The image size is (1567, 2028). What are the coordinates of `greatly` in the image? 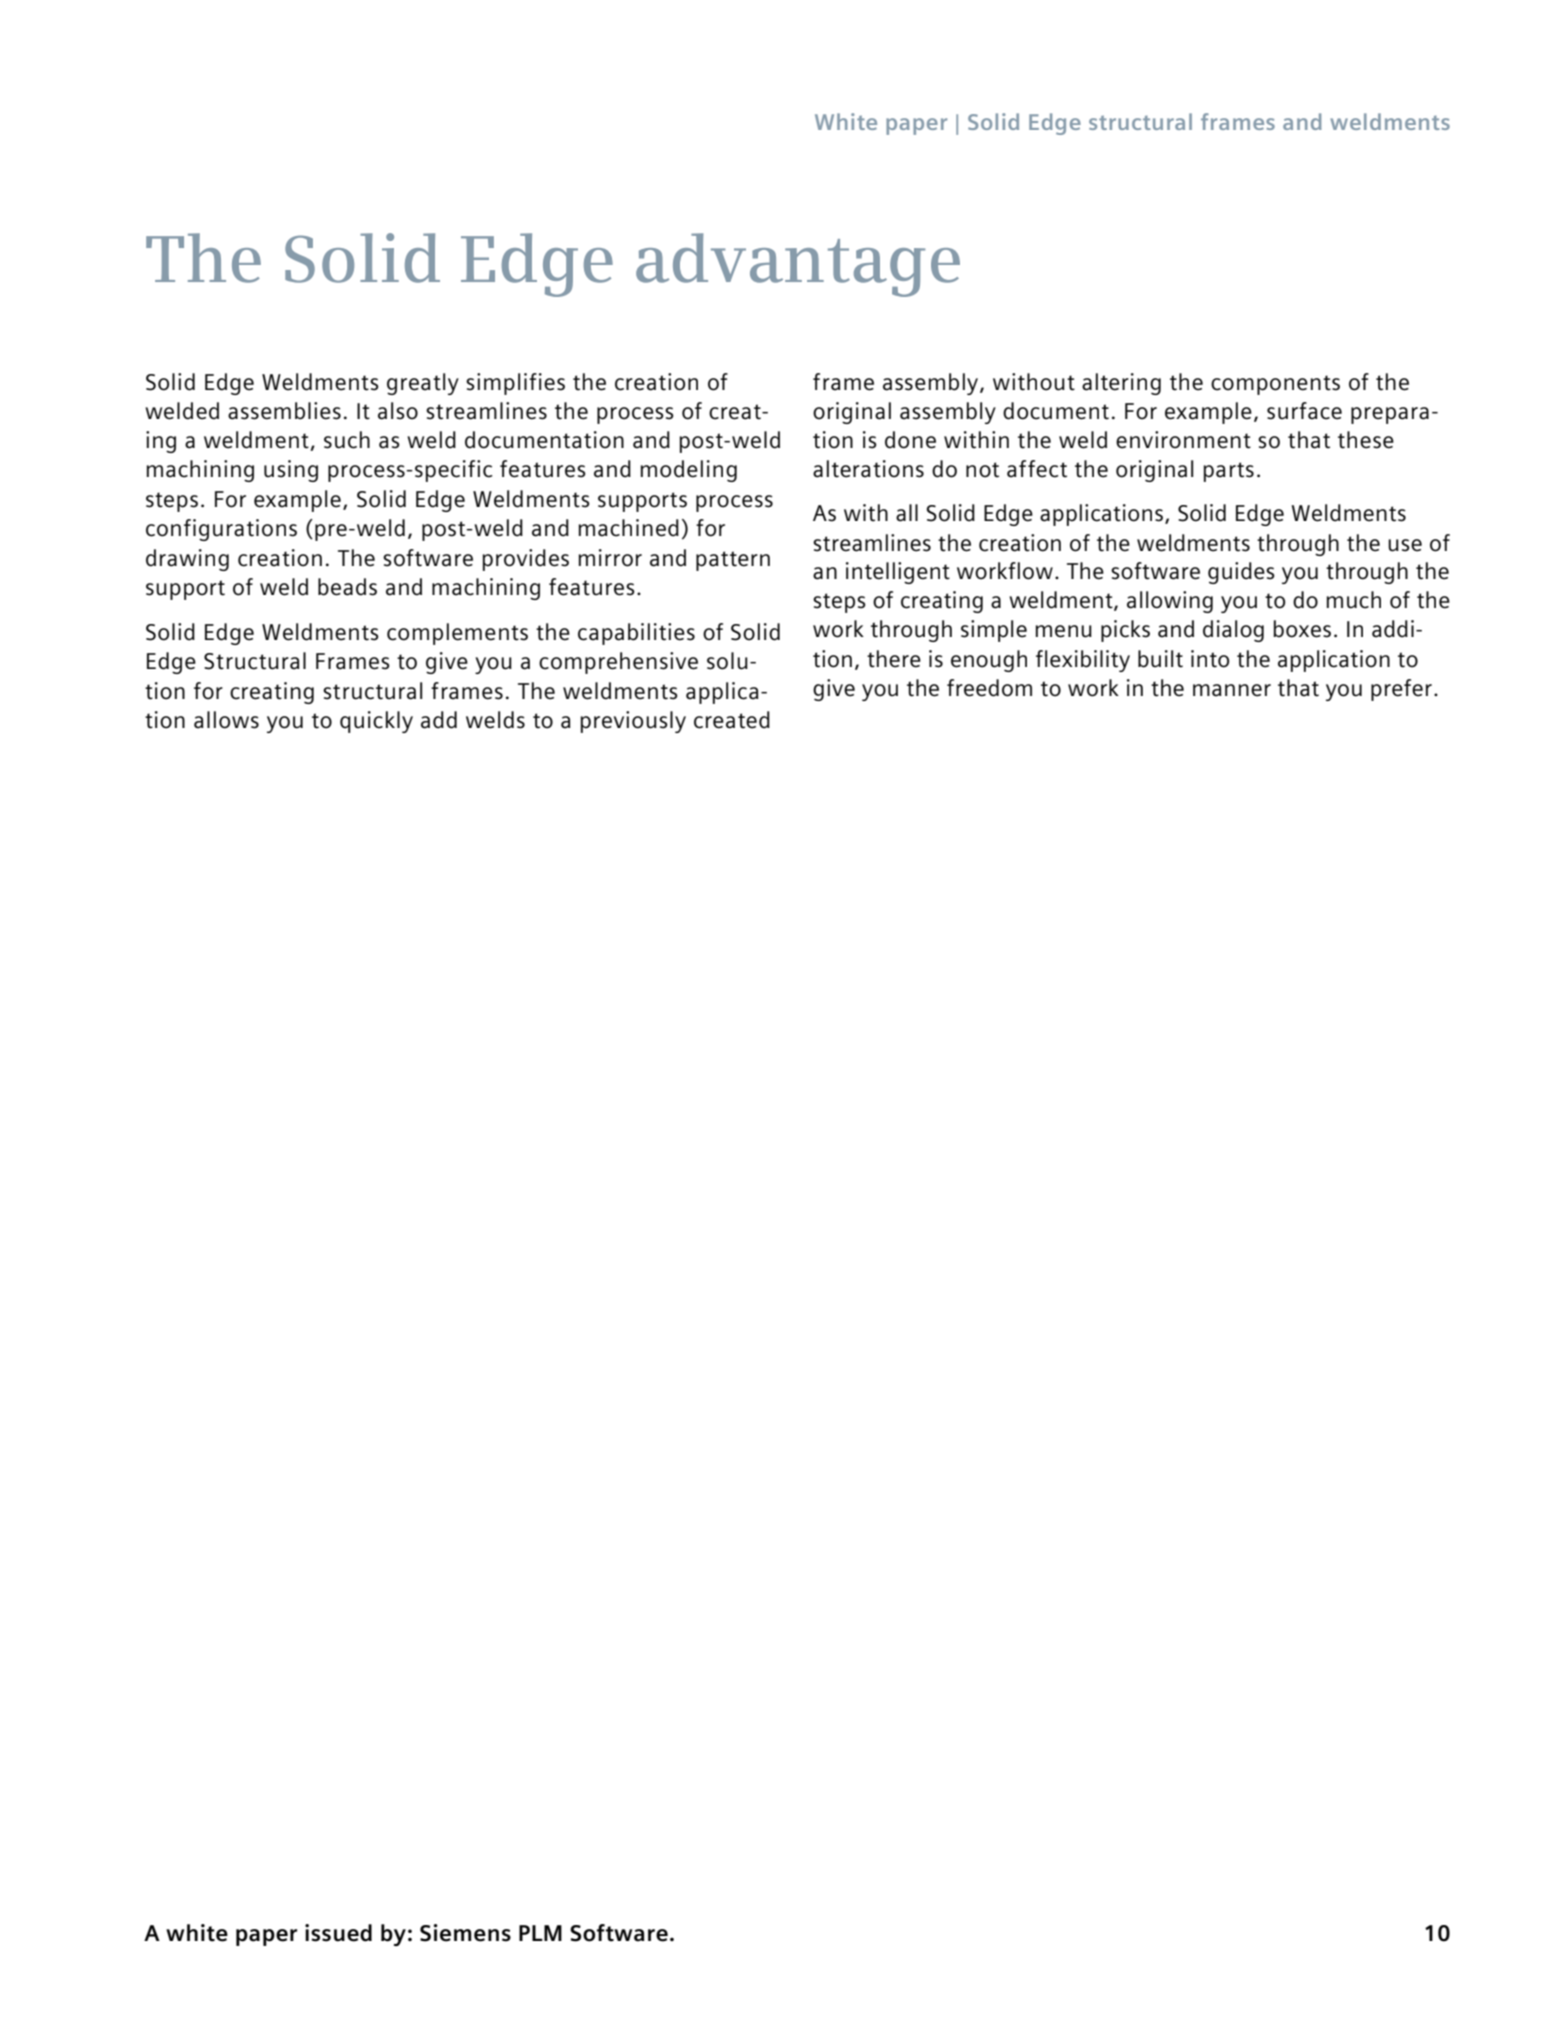 It's located at (423, 384).
